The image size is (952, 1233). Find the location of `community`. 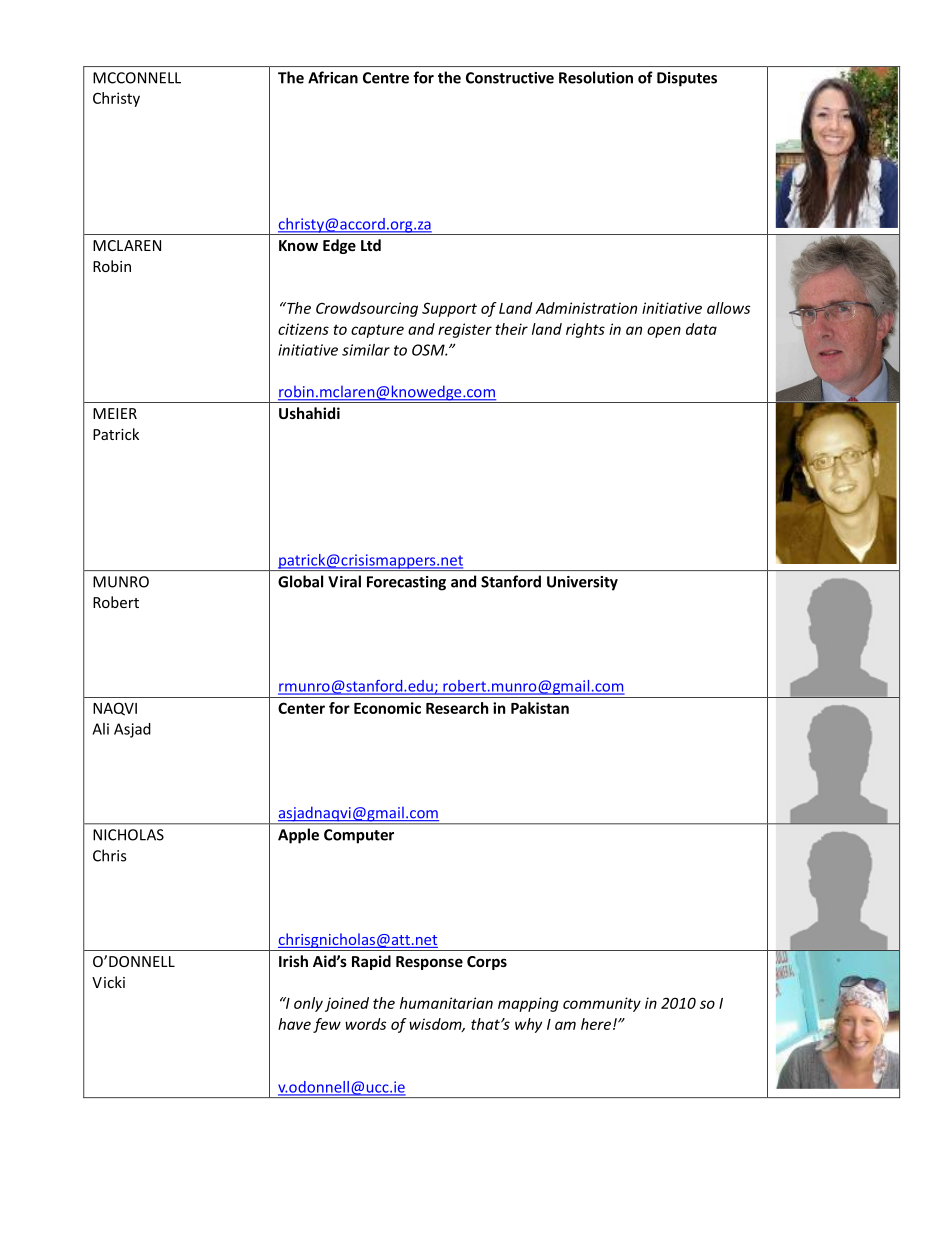

community is located at coordinates (602, 1004).
